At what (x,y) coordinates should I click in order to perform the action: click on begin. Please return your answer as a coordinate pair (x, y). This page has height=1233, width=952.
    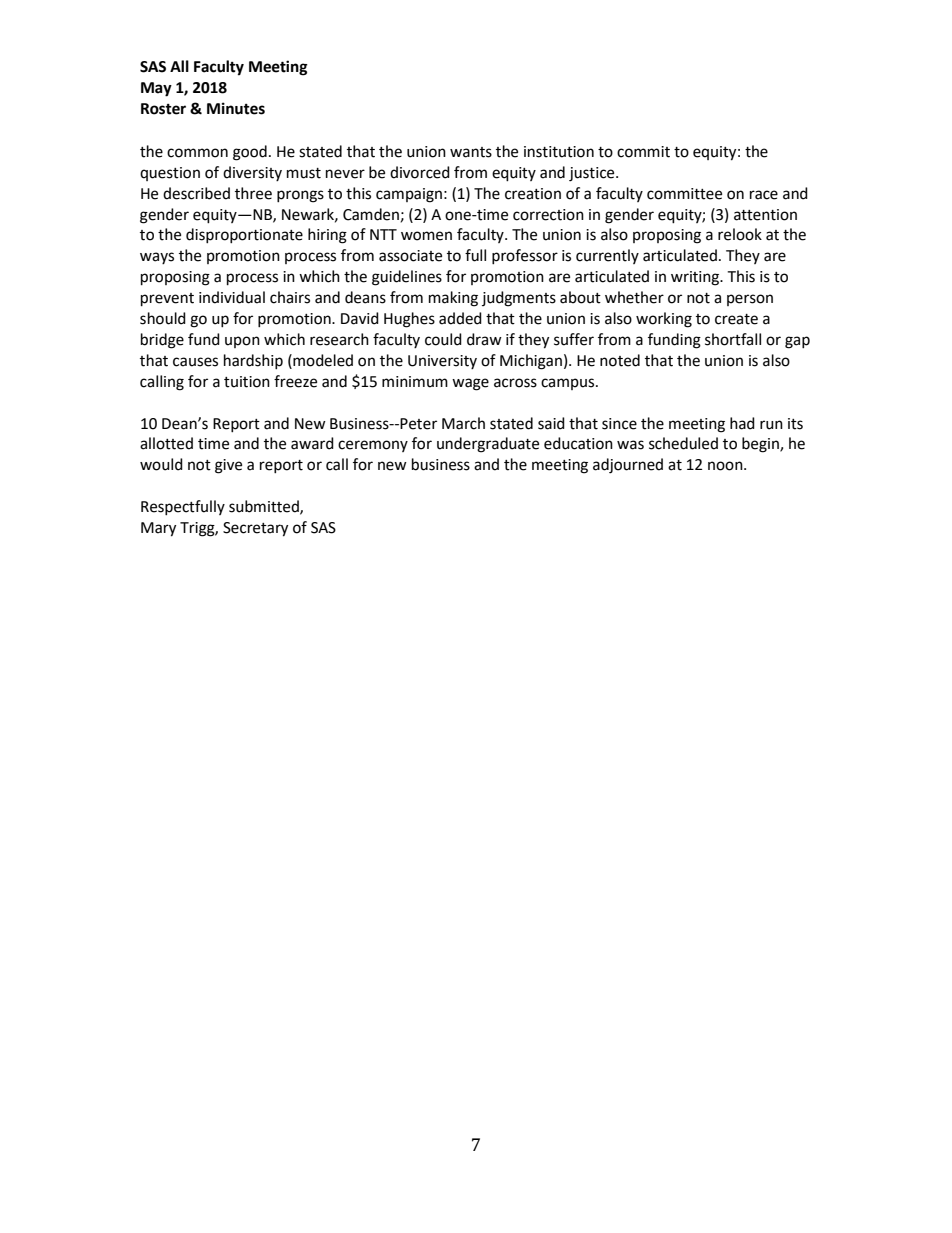
    Looking at the image, I should click on (761, 445).
